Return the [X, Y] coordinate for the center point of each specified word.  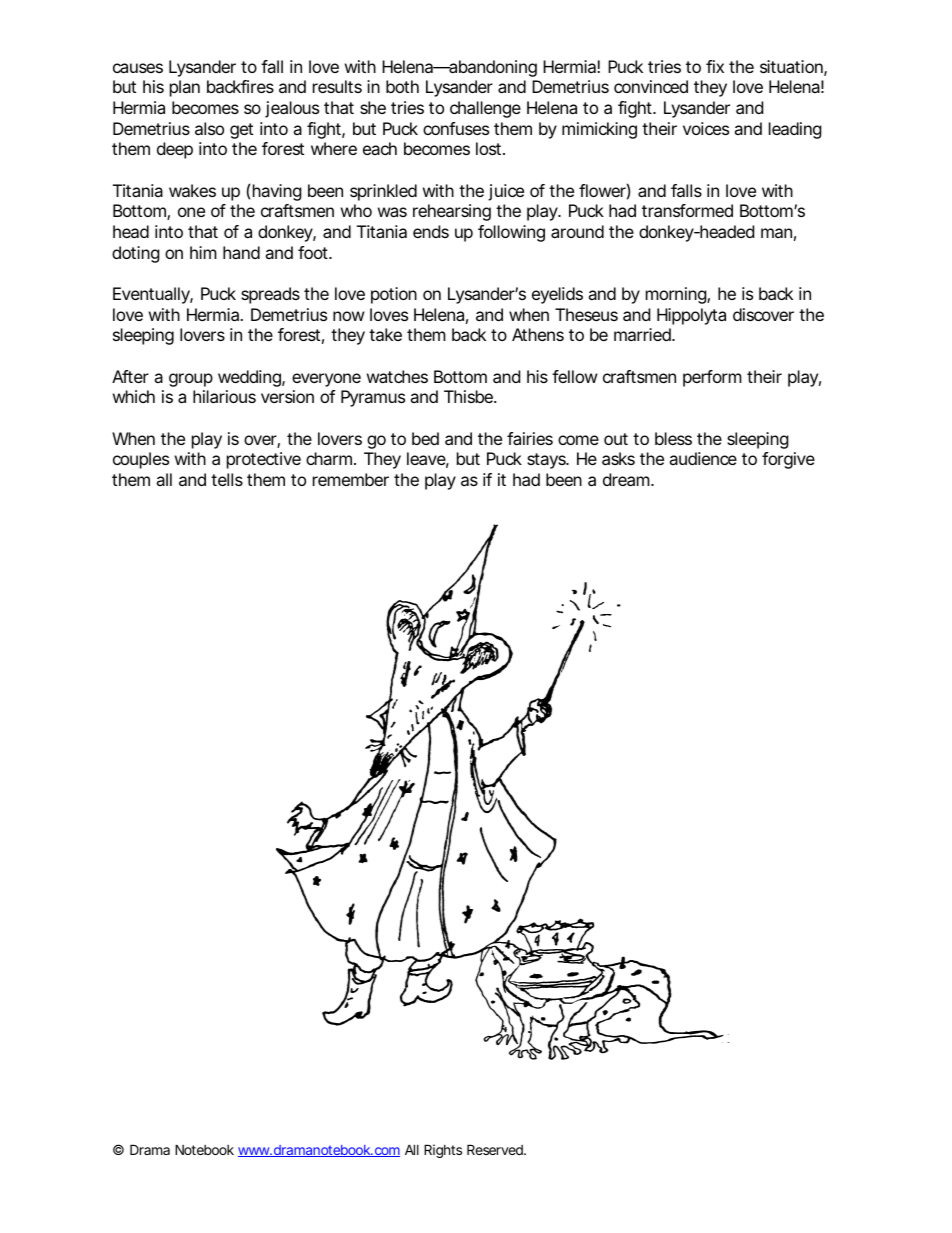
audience [703, 458]
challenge [485, 109]
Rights [443, 1151]
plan [185, 88]
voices [706, 128]
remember [351, 479]
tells [227, 479]
